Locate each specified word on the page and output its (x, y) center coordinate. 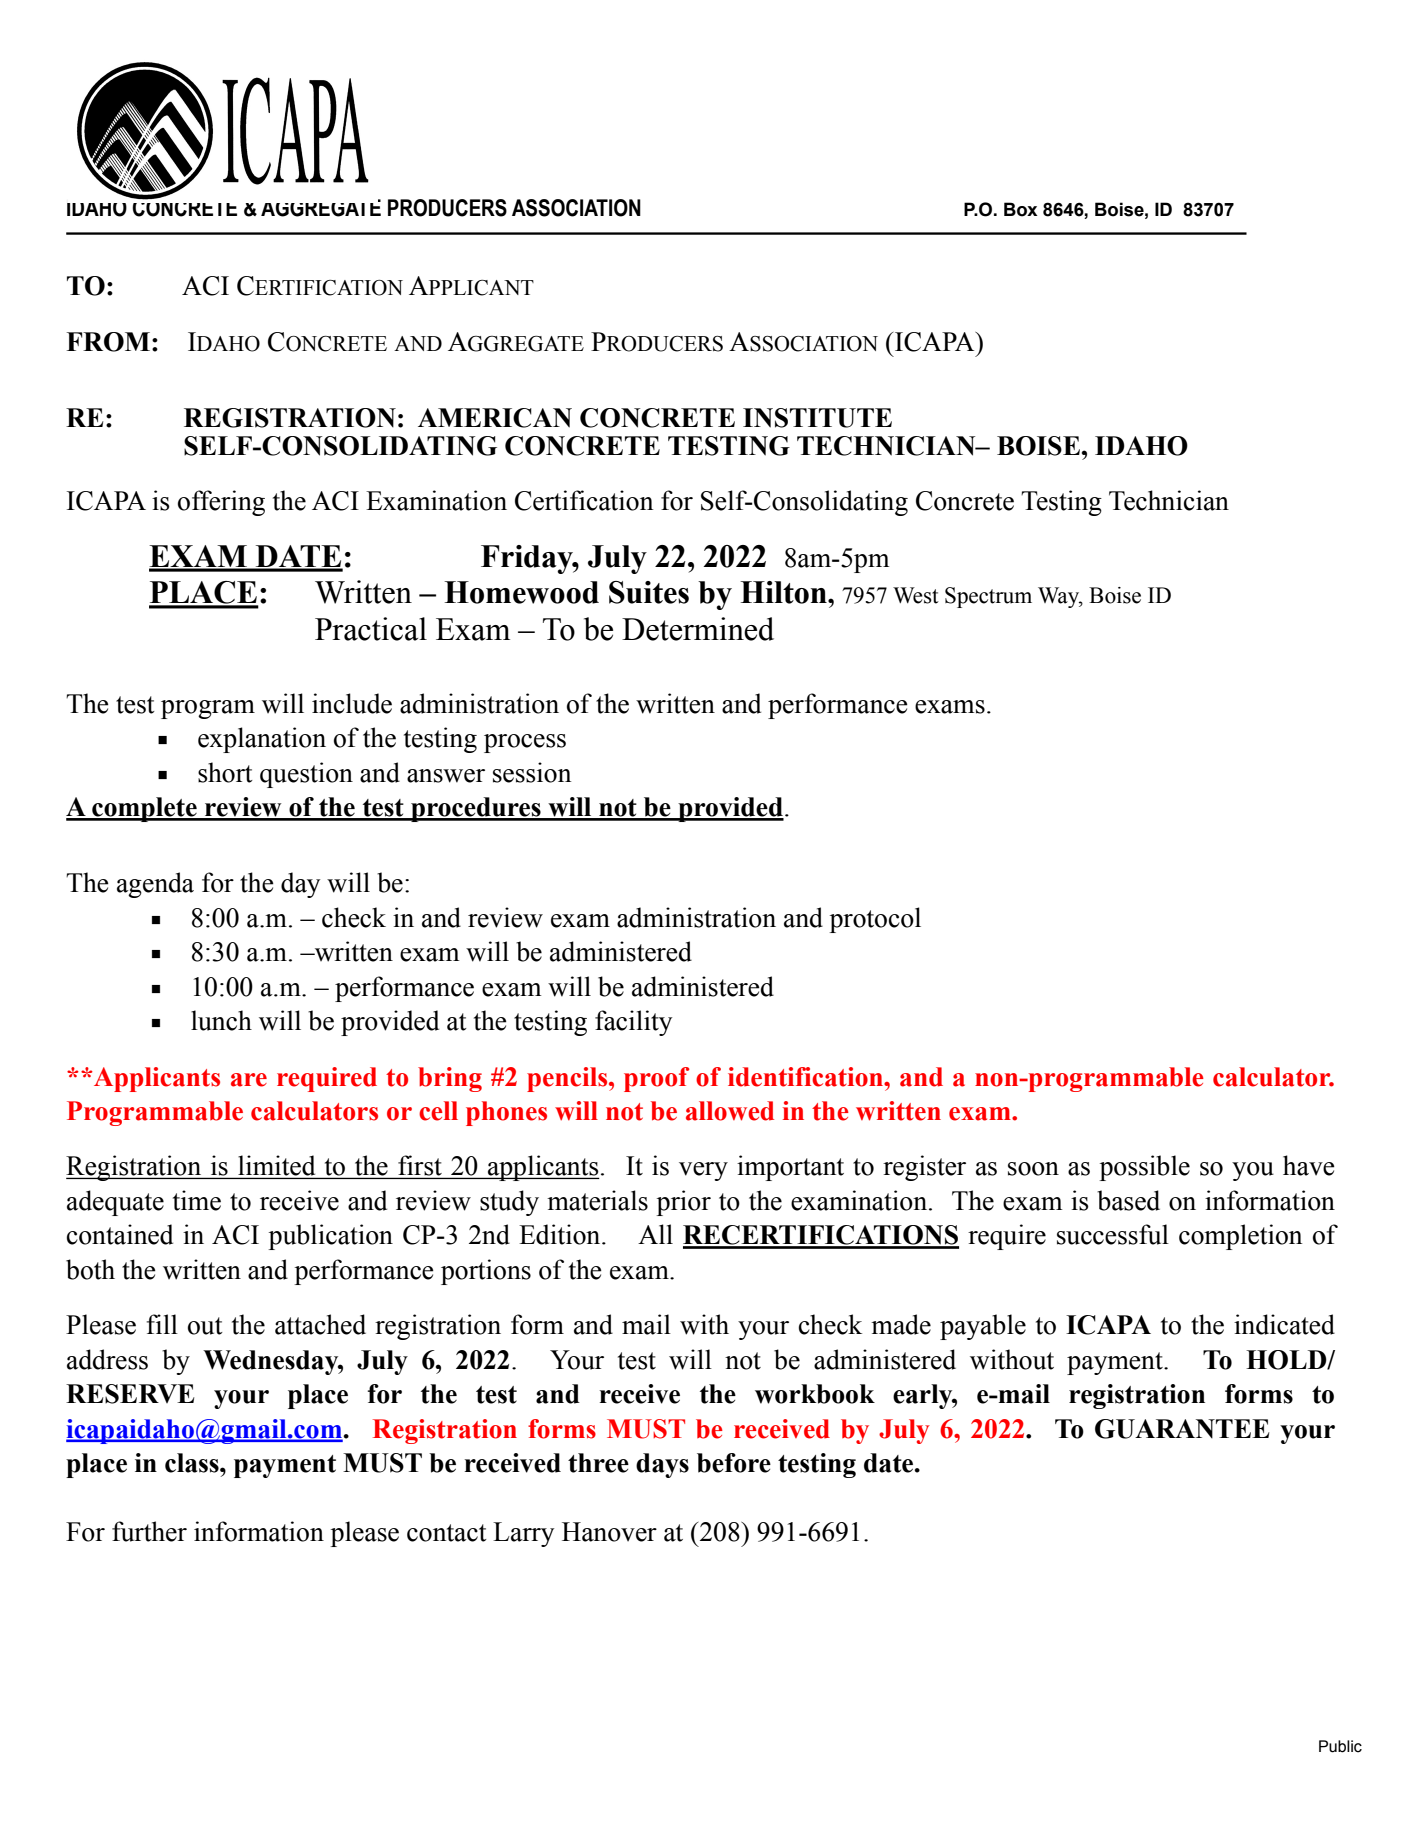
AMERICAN (495, 418)
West (916, 595)
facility (633, 1023)
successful (1113, 1234)
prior (683, 1203)
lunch (221, 1020)
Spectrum (988, 597)
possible (1144, 1168)
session (532, 772)
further (149, 1531)
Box (1021, 209)
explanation (262, 740)
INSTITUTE (817, 418)
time (197, 1200)
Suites (649, 592)
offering (221, 503)
